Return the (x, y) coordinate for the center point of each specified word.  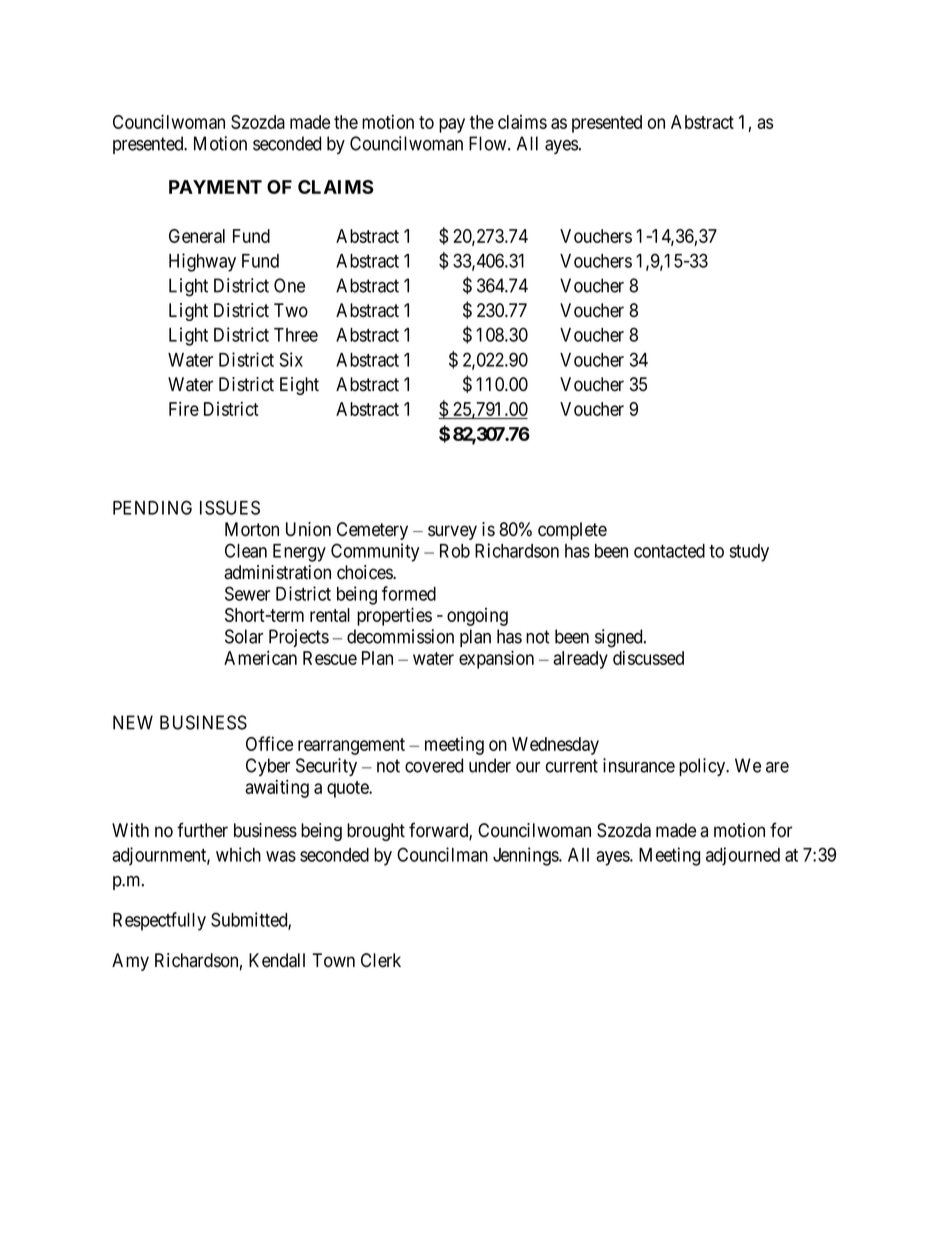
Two (291, 310)
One (289, 285)
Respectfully (159, 921)
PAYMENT (215, 187)
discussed (648, 657)
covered (434, 765)
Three (296, 335)
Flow (489, 143)
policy (703, 767)
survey (452, 532)
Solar (244, 636)
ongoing (477, 617)
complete (572, 531)
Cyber (268, 767)
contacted (669, 551)
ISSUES (230, 507)
